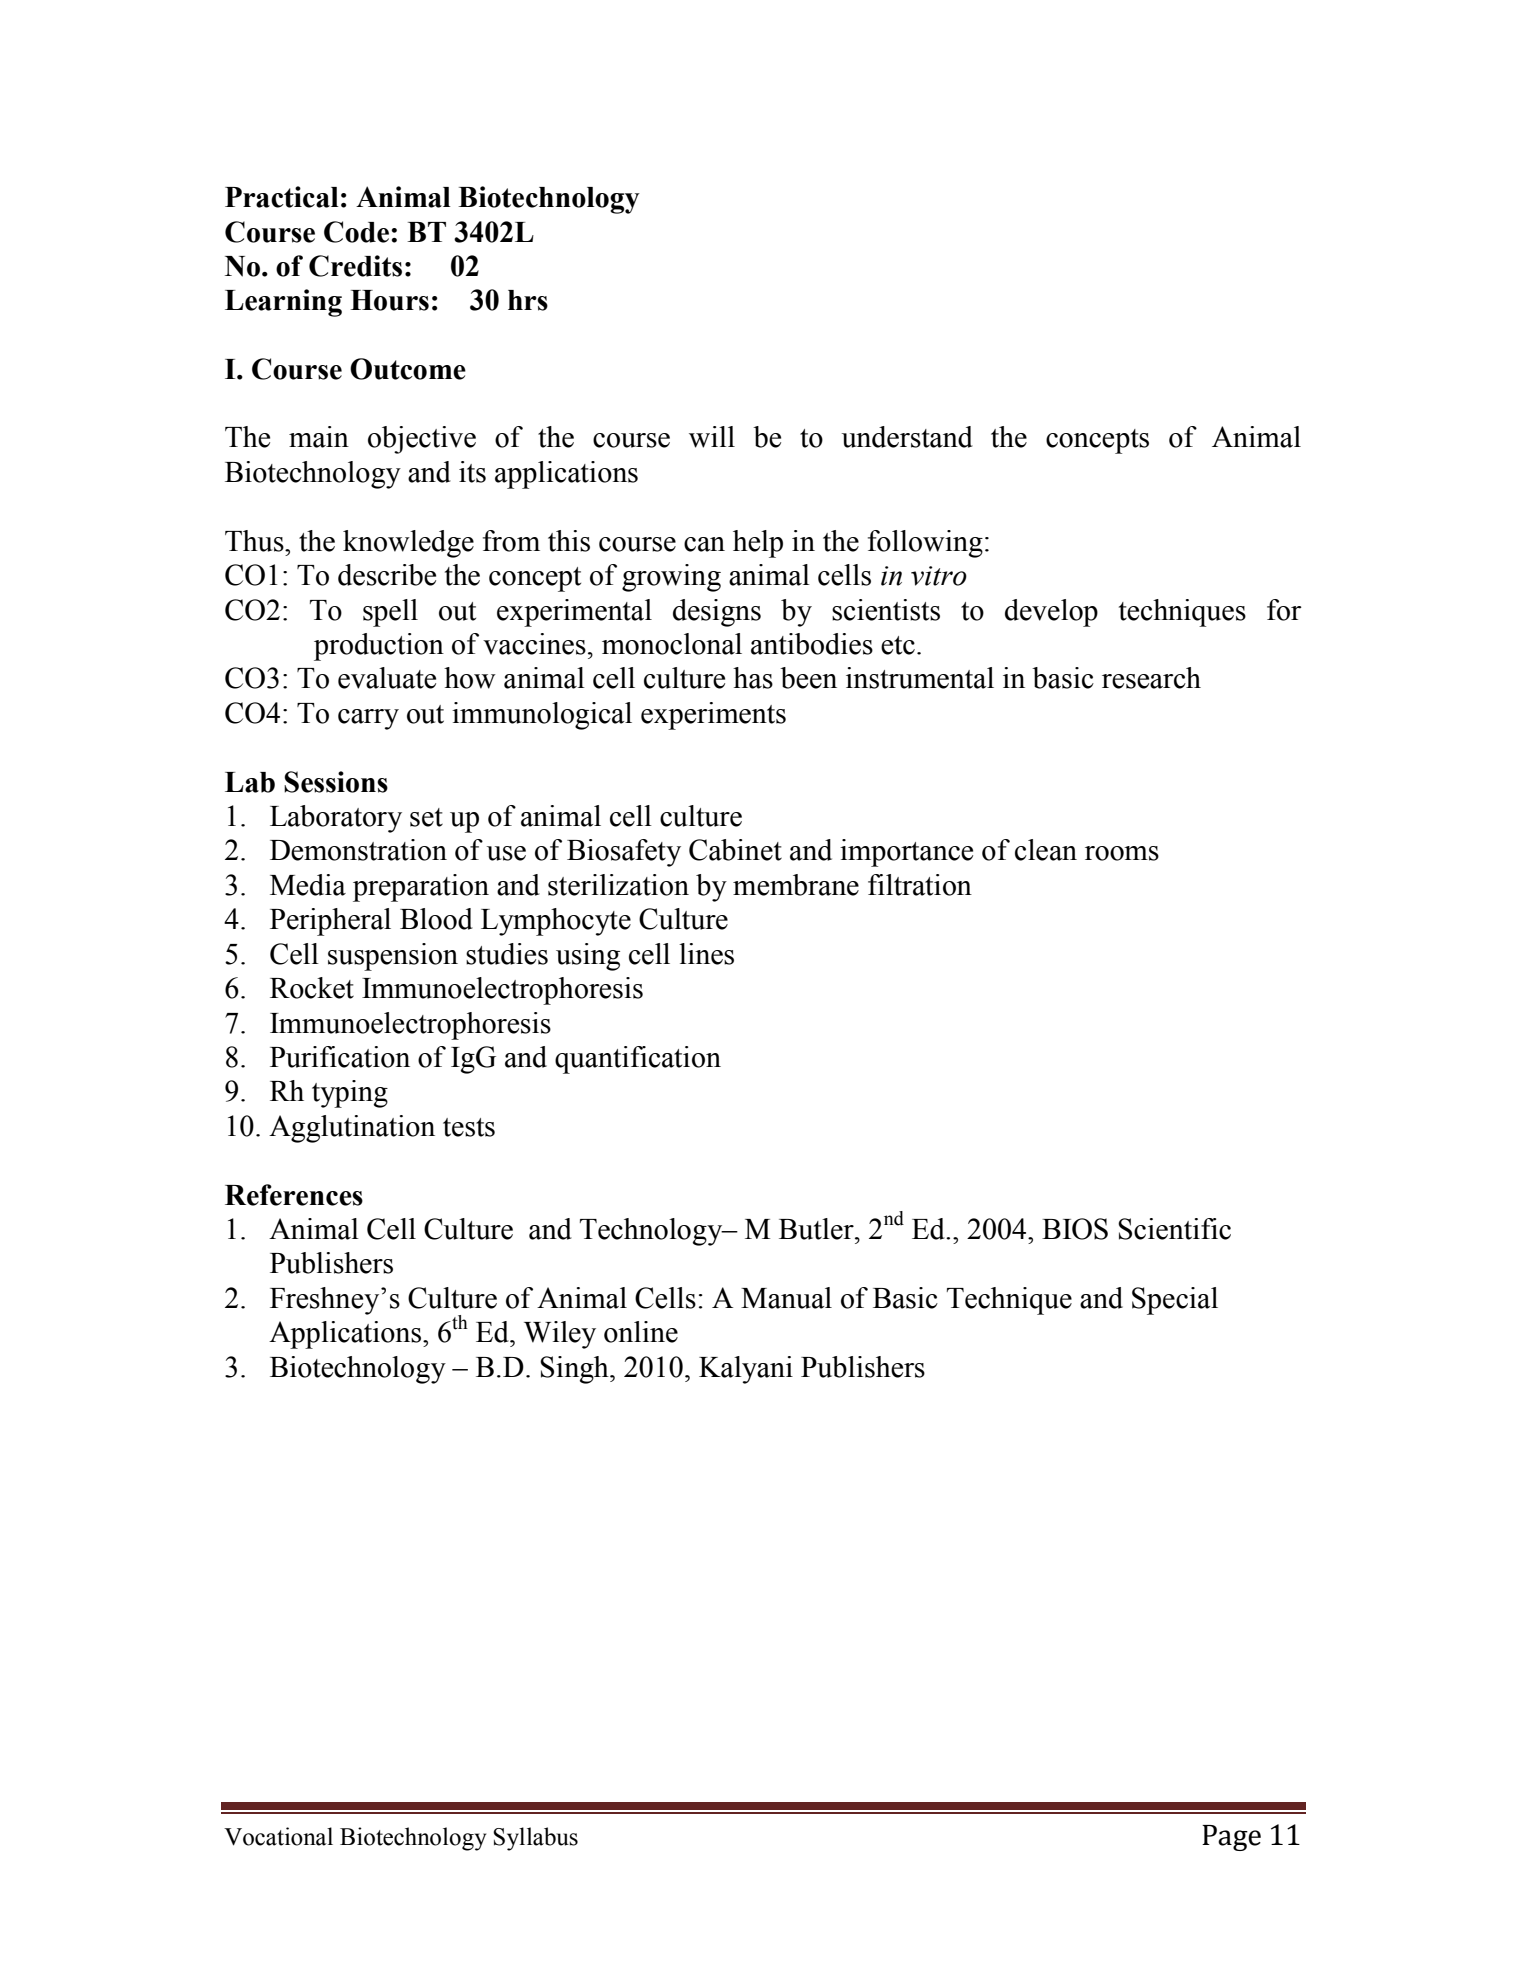 This screenshot has height=1975, width=1526. Describe the element at coordinates (907, 437) in the screenshot. I see `understand` at that location.
